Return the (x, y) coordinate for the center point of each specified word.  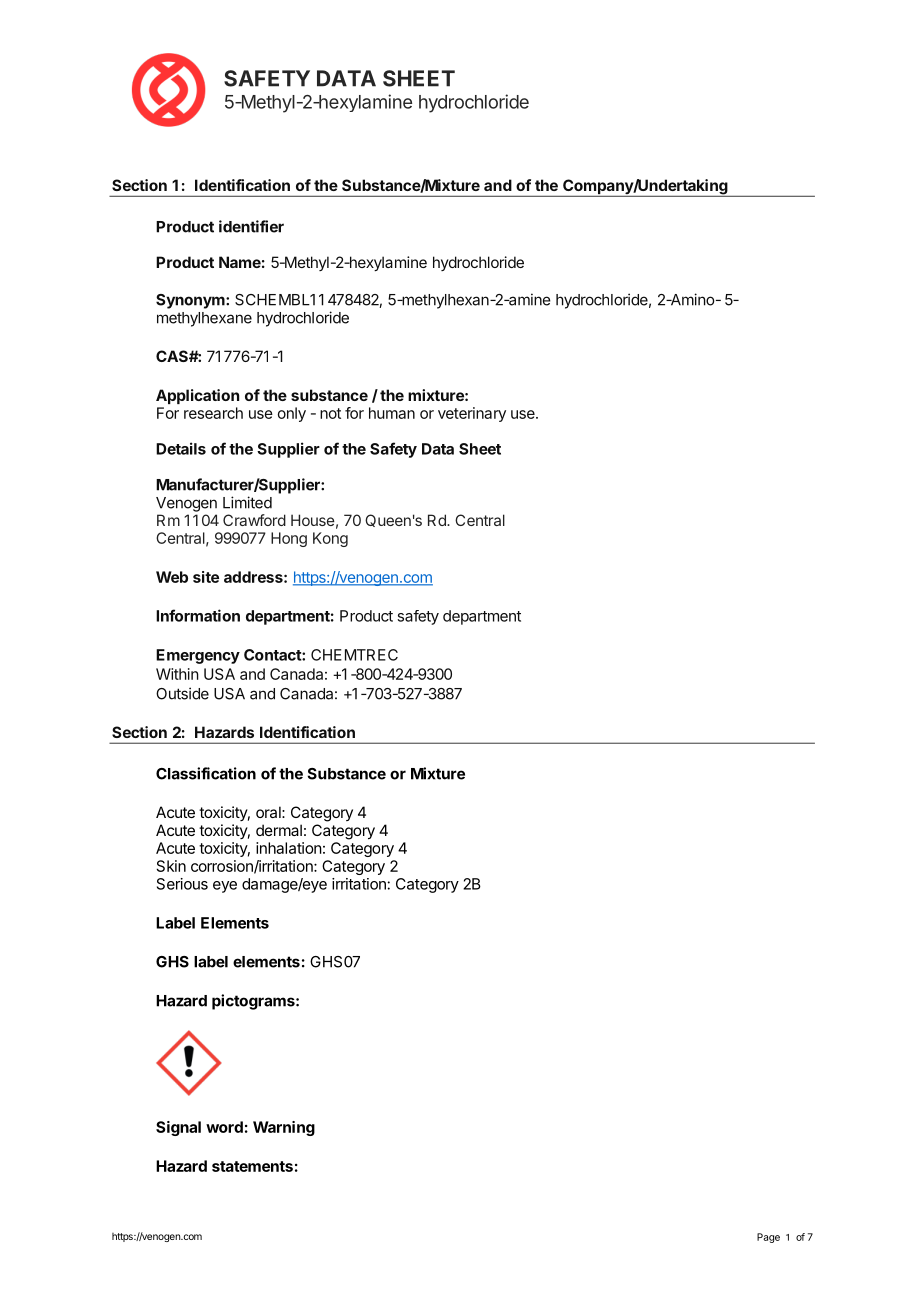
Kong (330, 539)
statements (252, 1166)
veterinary (472, 414)
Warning (284, 1128)
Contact (273, 655)
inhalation (289, 848)
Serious (182, 884)
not (330, 413)
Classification (206, 773)
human (392, 413)
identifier (251, 226)
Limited (247, 502)
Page (768, 1238)
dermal (279, 830)
